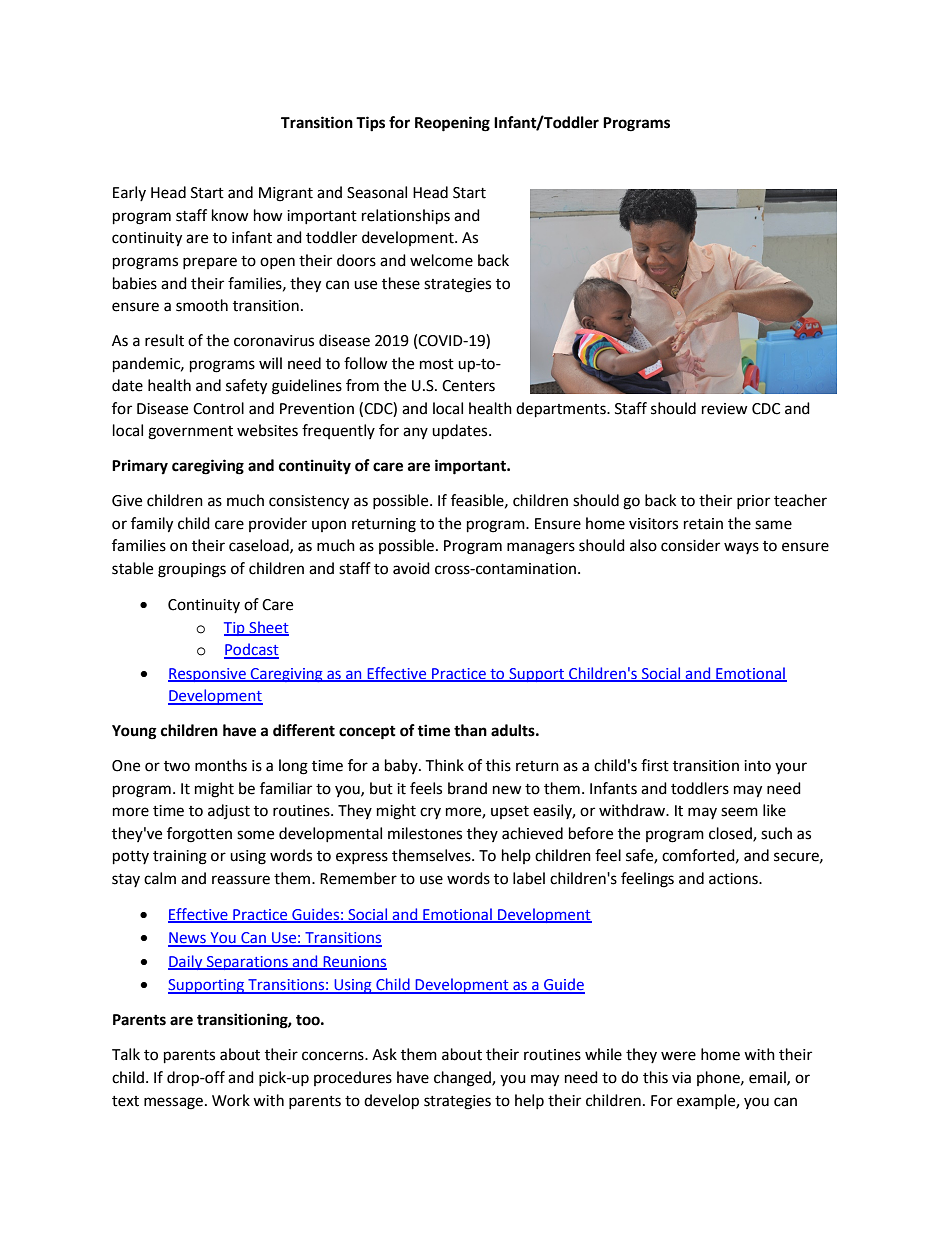 The width and height of the image is (952, 1233). What do you see at coordinates (741, 548) in the image?
I see `ways` at bounding box center [741, 548].
